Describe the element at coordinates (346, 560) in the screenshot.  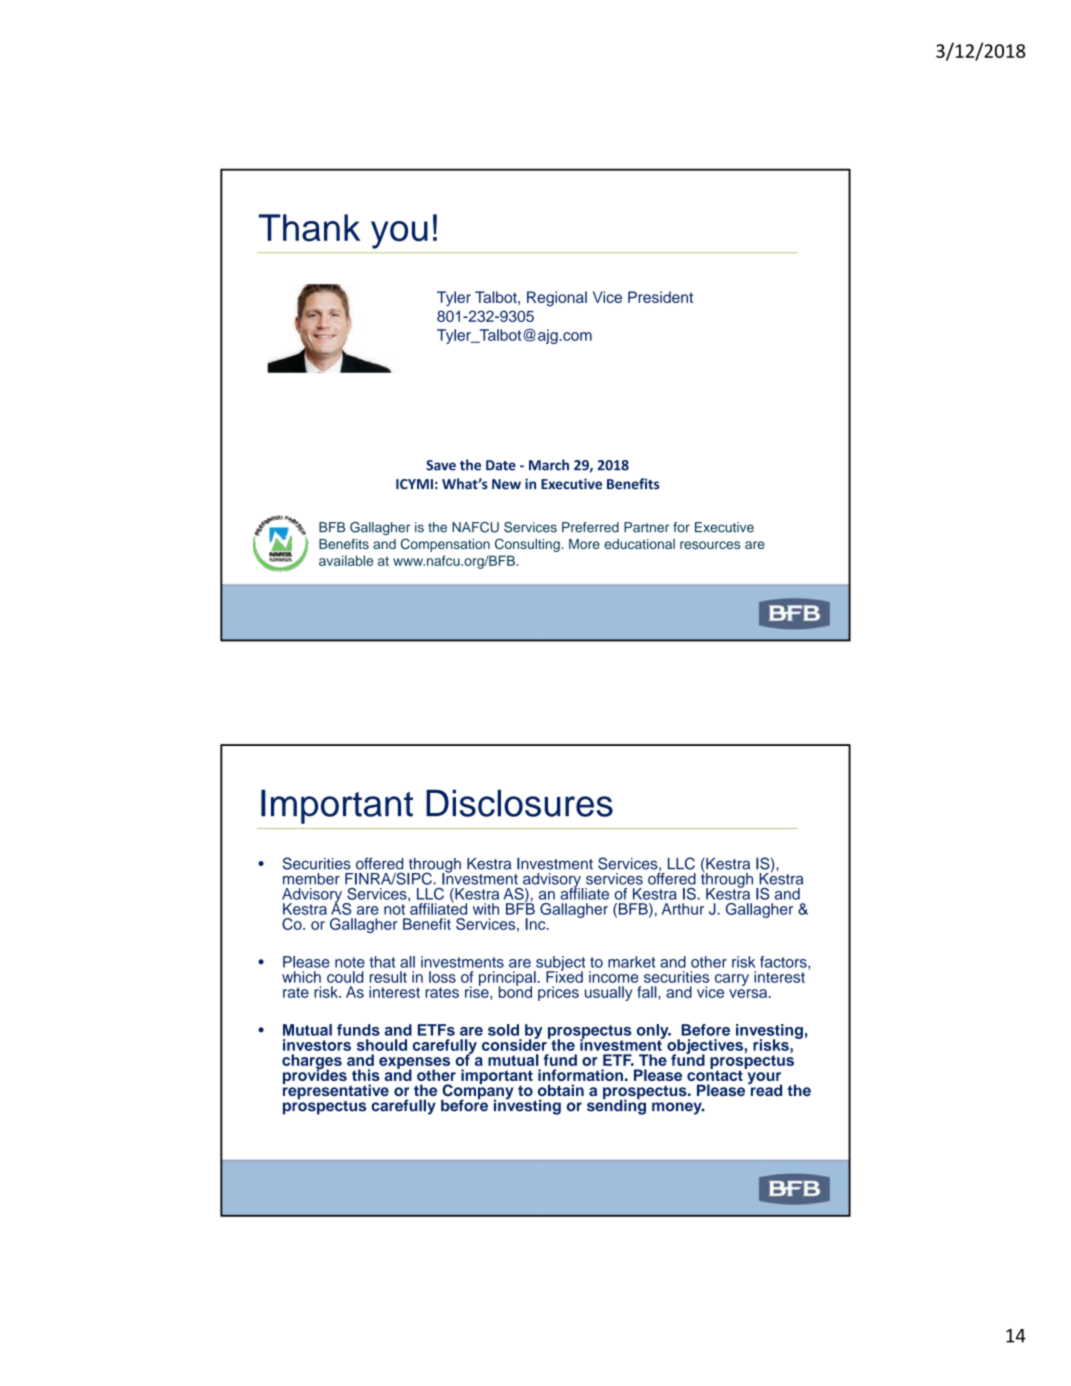
I see `available` at that location.
